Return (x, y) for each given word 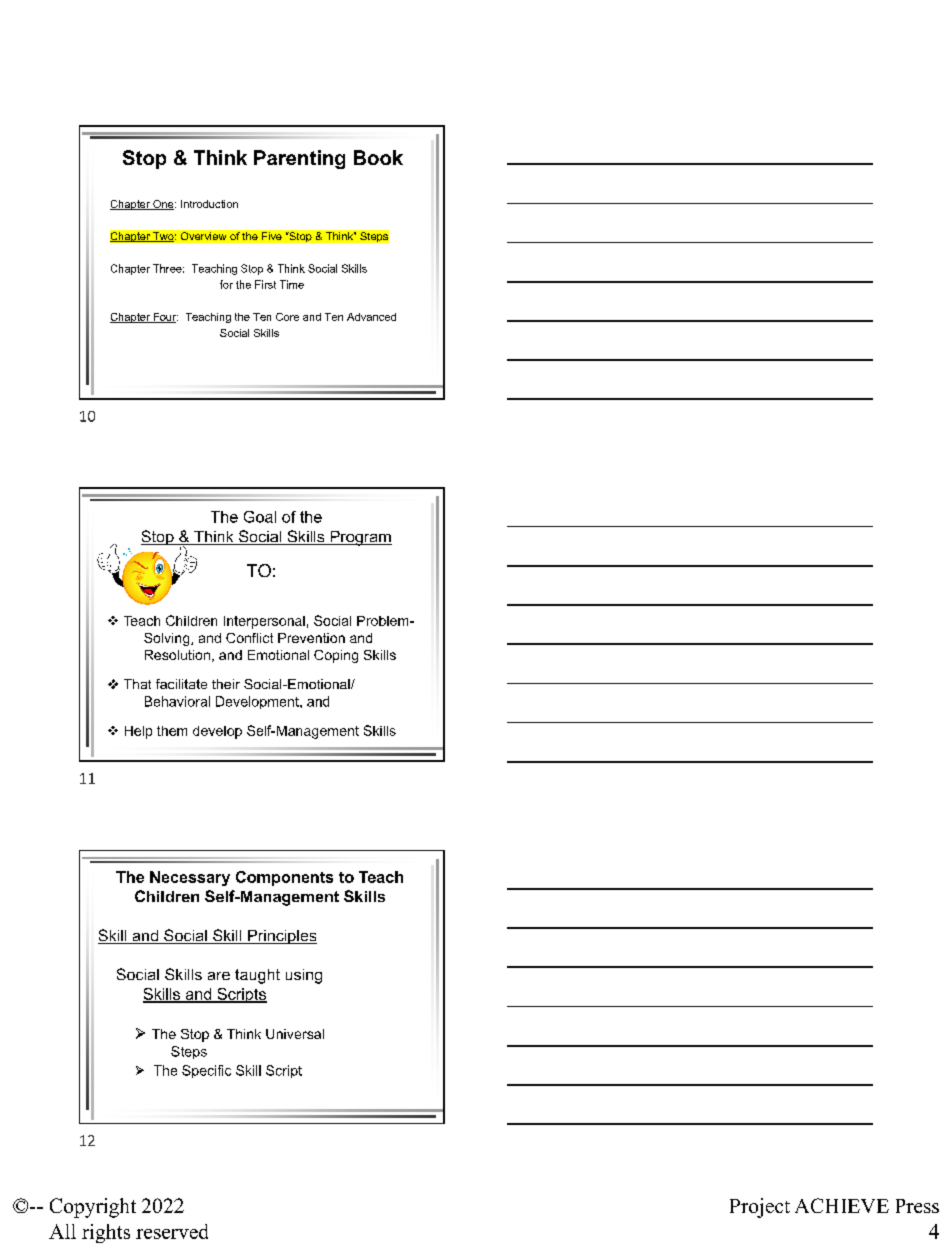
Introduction (209, 204)
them (172, 731)
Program (360, 538)
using (304, 976)
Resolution (177, 655)
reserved (172, 1231)
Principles (281, 937)
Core (287, 317)
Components (284, 878)
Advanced (371, 317)
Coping (336, 656)
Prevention (311, 638)
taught (257, 976)
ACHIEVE (842, 1205)
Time (292, 284)
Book (378, 157)
